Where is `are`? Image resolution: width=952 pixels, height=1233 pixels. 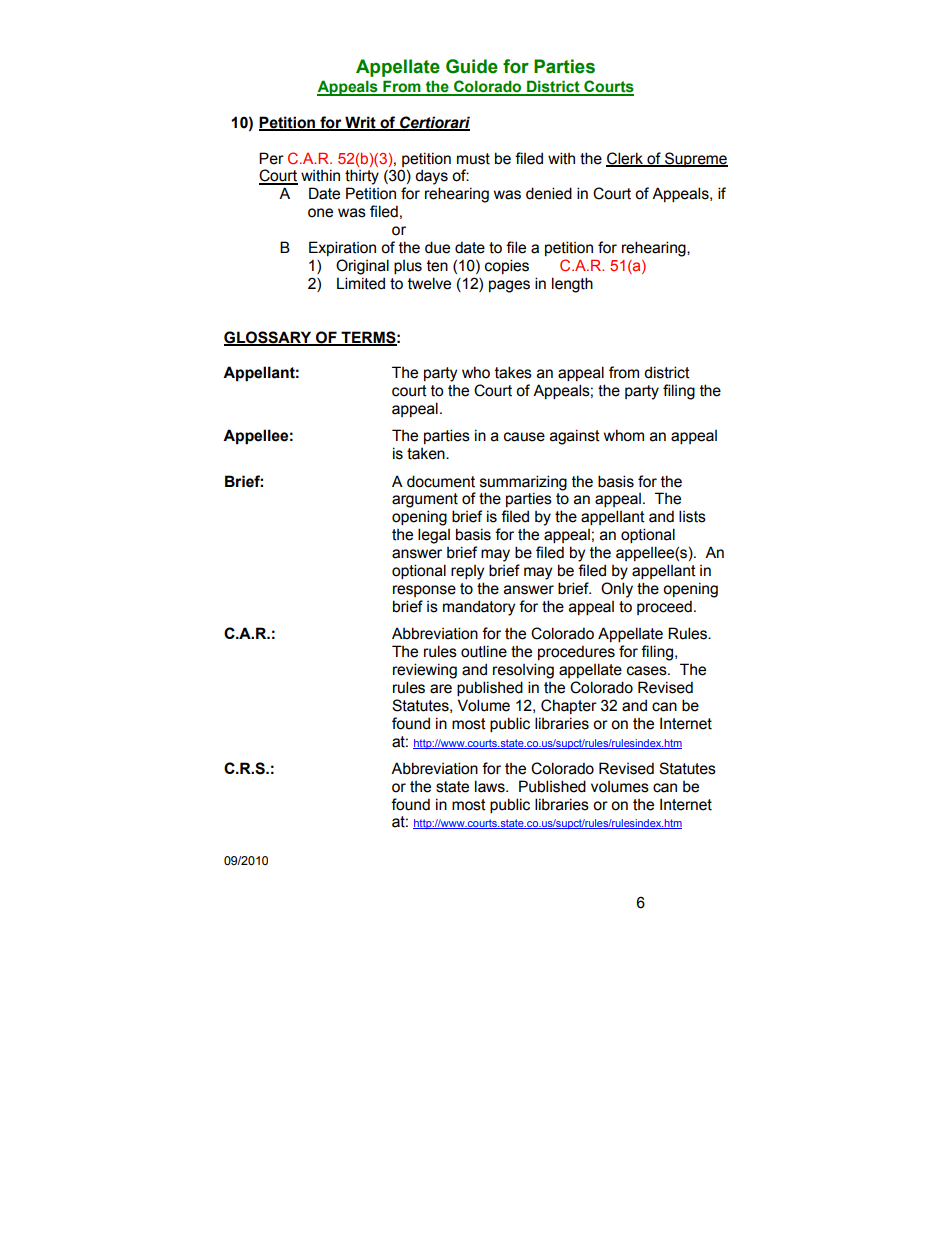
are is located at coordinates (441, 689).
